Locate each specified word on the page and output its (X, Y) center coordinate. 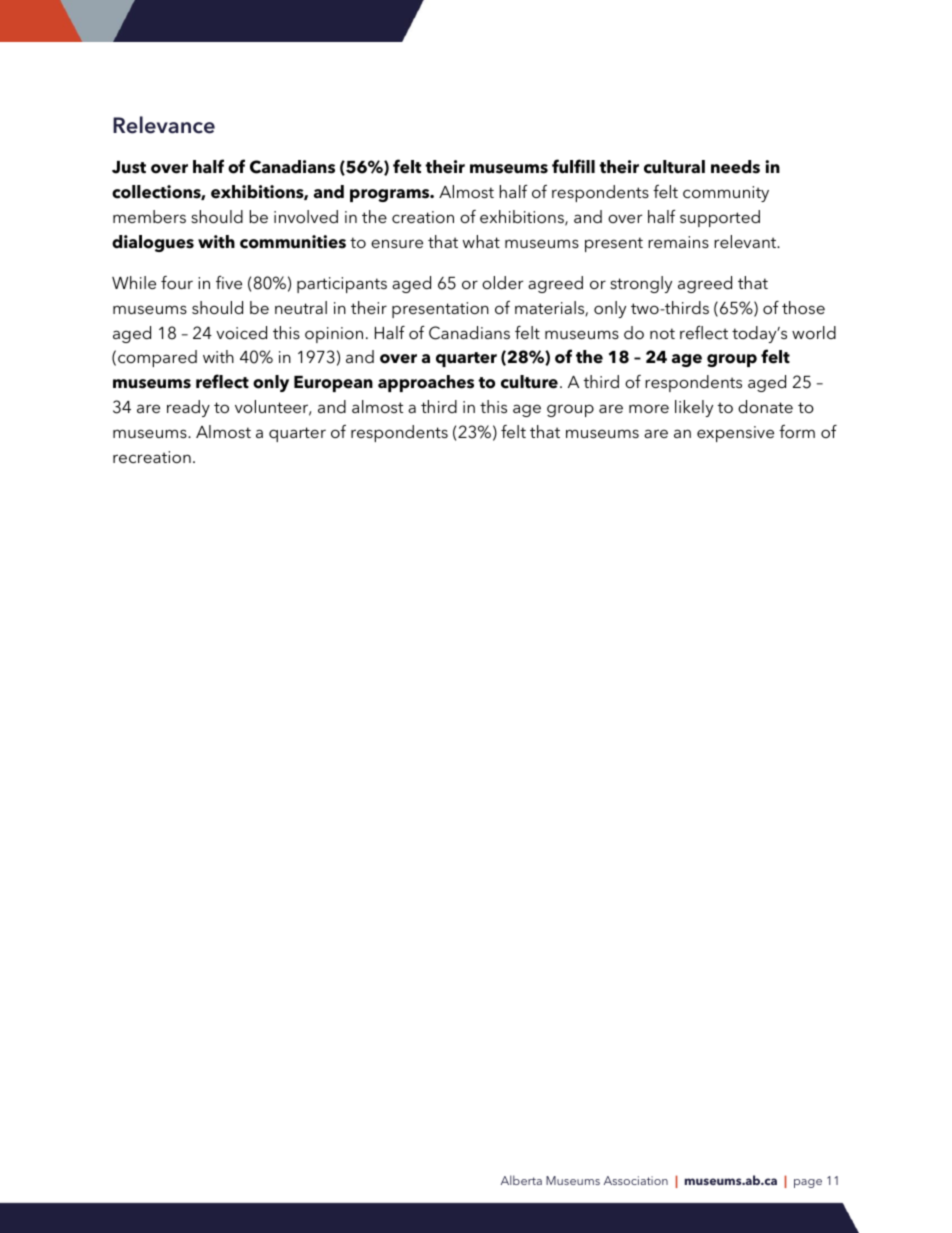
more (649, 408)
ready (188, 408)
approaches (426, 383)
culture (529, 382)
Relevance (164, 125)
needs (735, 167)
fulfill (573, 166)
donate (765, 406)
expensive (735, 434)
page (808, 1183)
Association (636, 1180)
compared (157, 358)
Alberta (521, 1180)
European (333, 384)
